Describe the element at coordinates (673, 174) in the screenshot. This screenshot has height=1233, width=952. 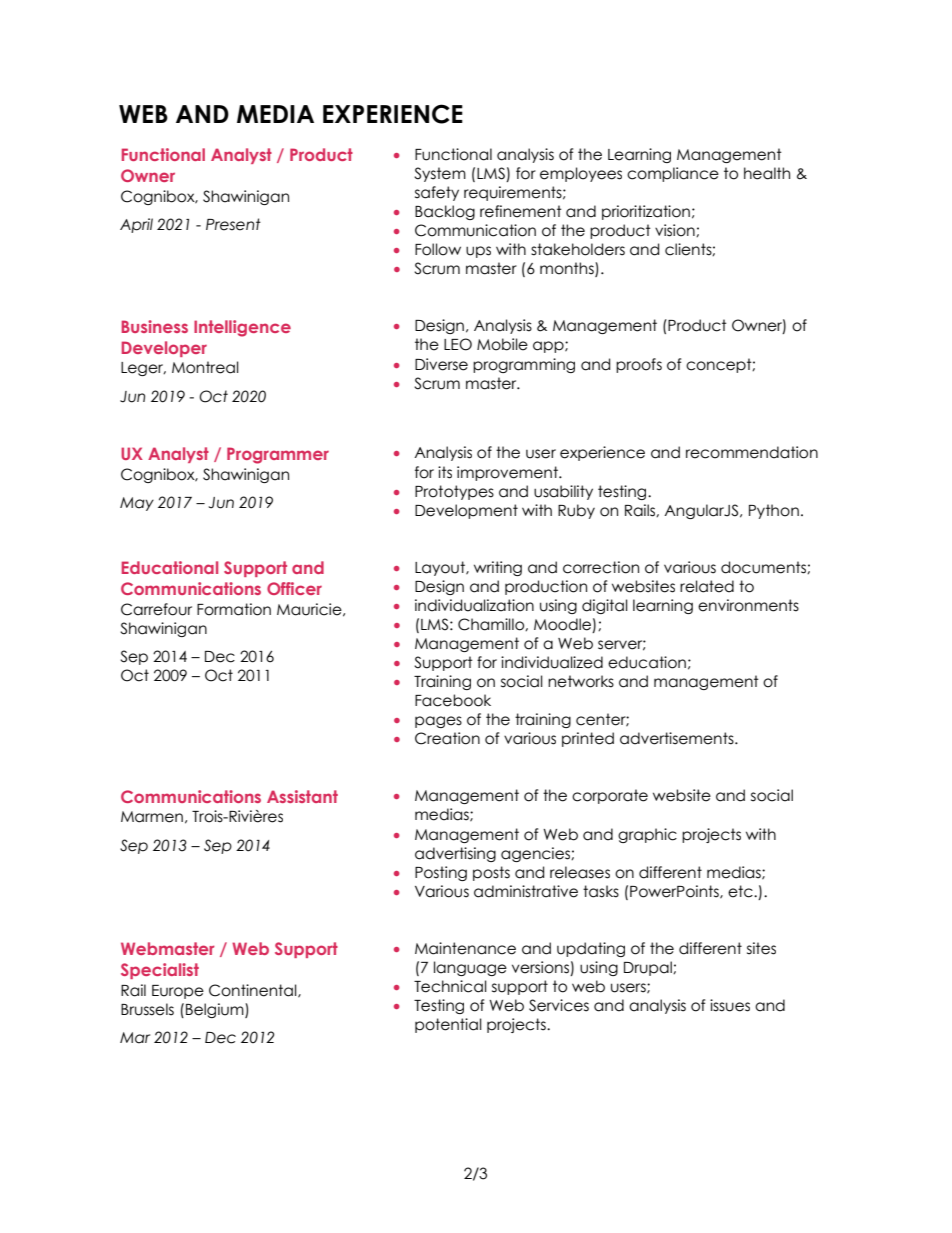
I see `compliance` at that location.
